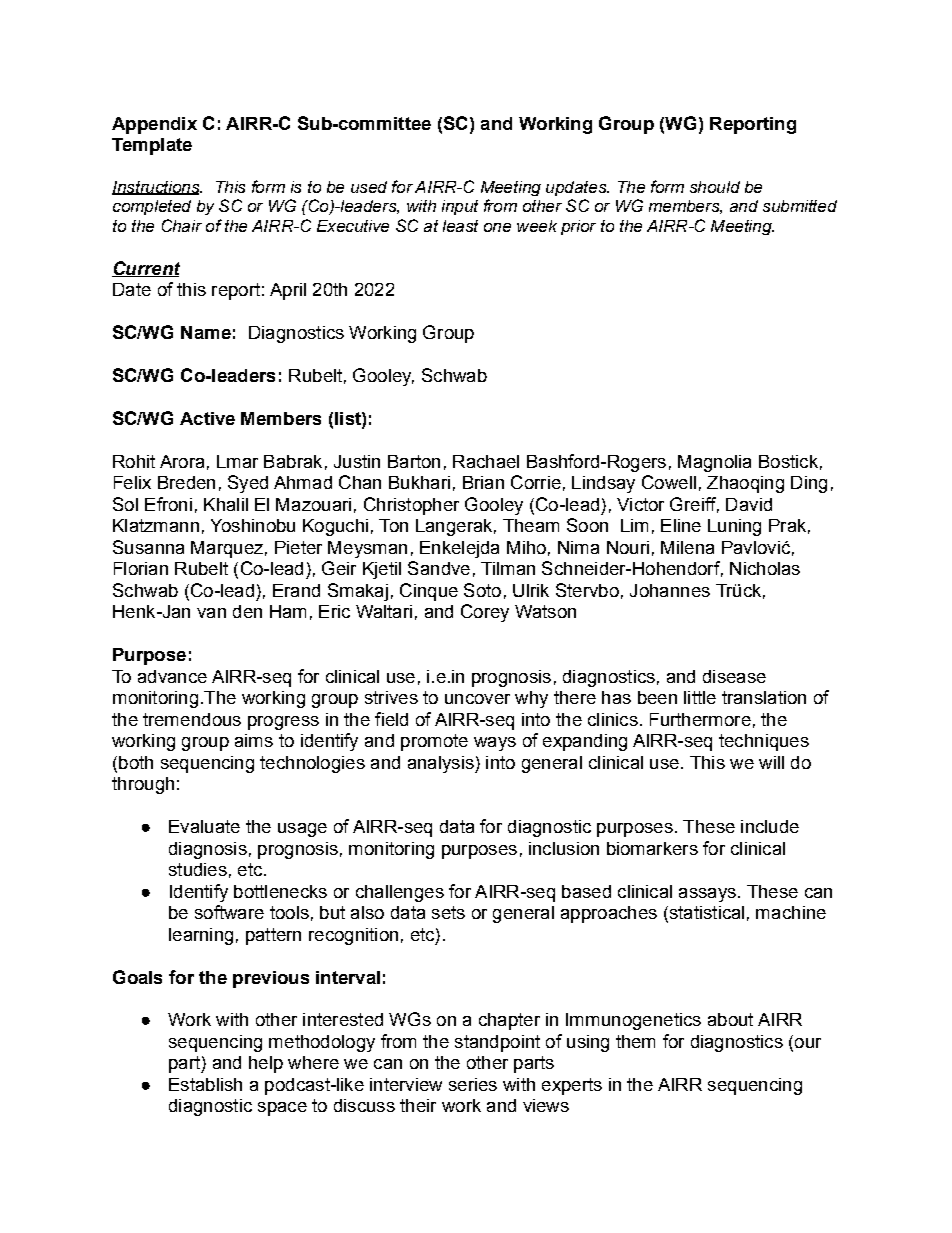  Describe the element at coordinates (226, 504) in the screenshot. I see `Khalil` at that location.
